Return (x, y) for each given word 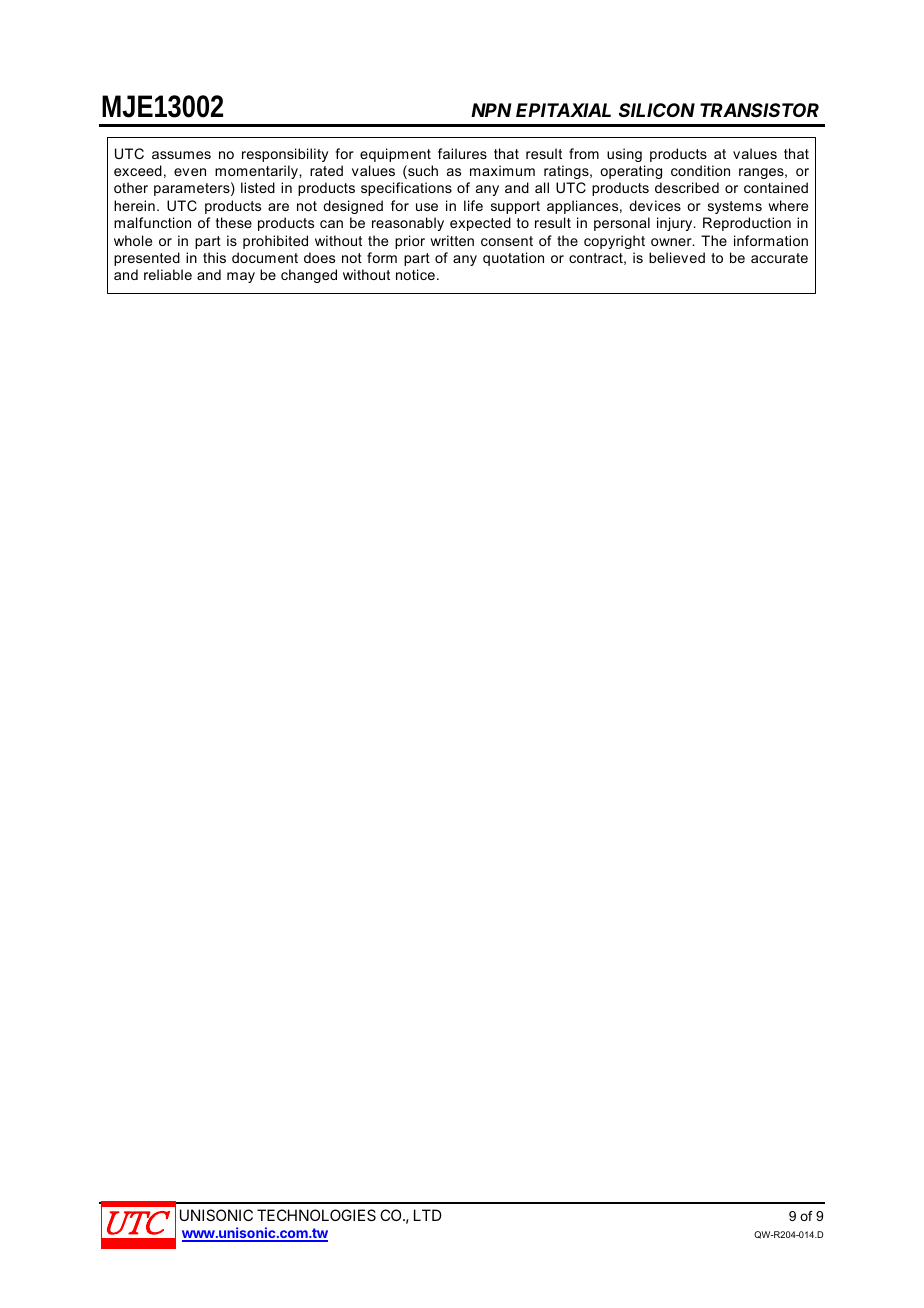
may (241, 277)
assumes (181, 155)
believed (677, 257)
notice (415, 274)
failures (462, 153)
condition (700, 170)
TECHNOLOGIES (316, 1215)
